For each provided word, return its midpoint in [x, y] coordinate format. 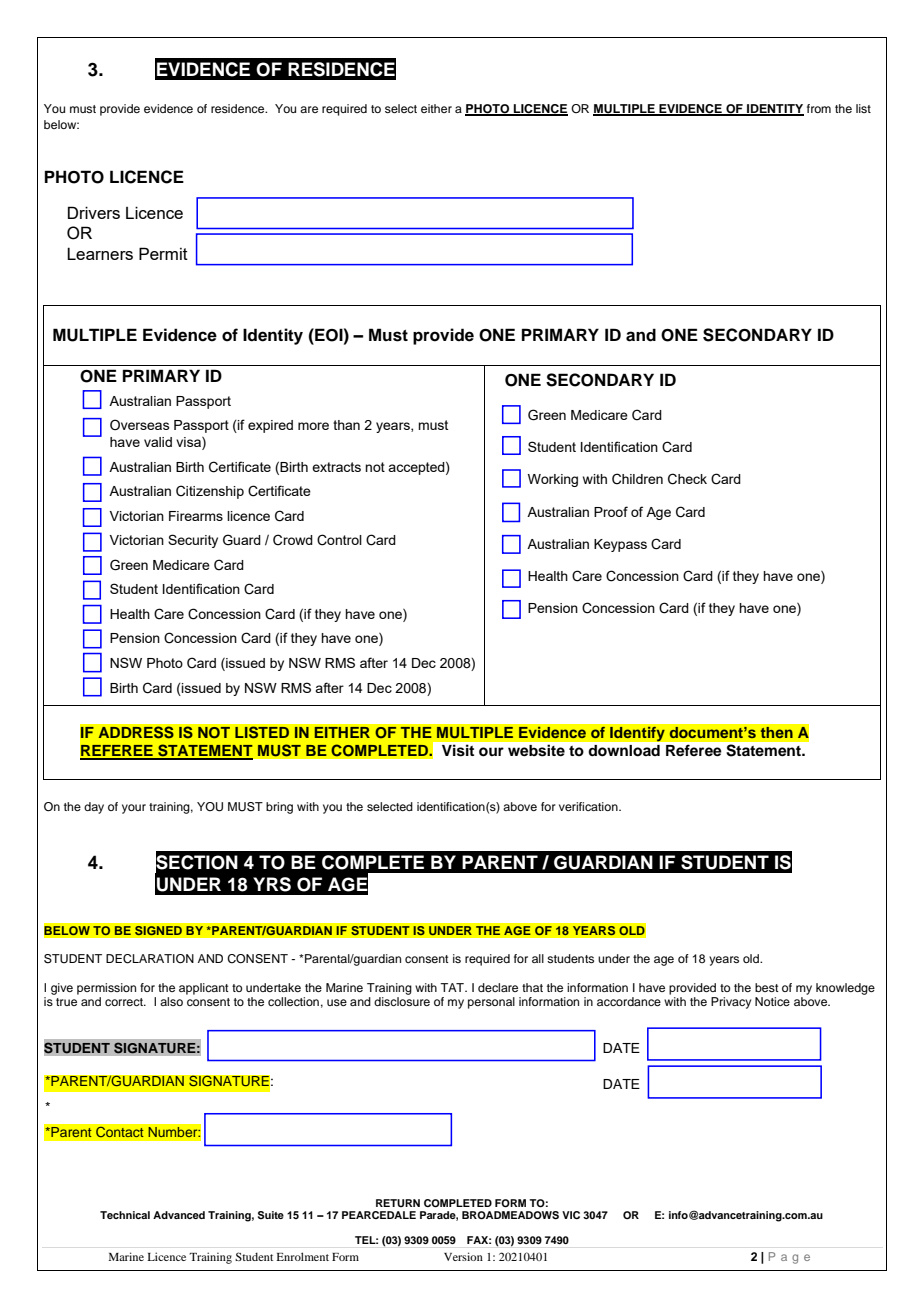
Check [687, 479]
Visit [458, 750]
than [346, 425]
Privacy [731, 1003]
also [171, 1001]
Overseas [140, 424]
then [776, 732]
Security [193, 541]
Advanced [179, 1215]
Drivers [94, 212]
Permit [163, 253]
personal [491, 1003]
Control [339, 540]
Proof [611, 511]
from [819, 108]
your [134, 809]
